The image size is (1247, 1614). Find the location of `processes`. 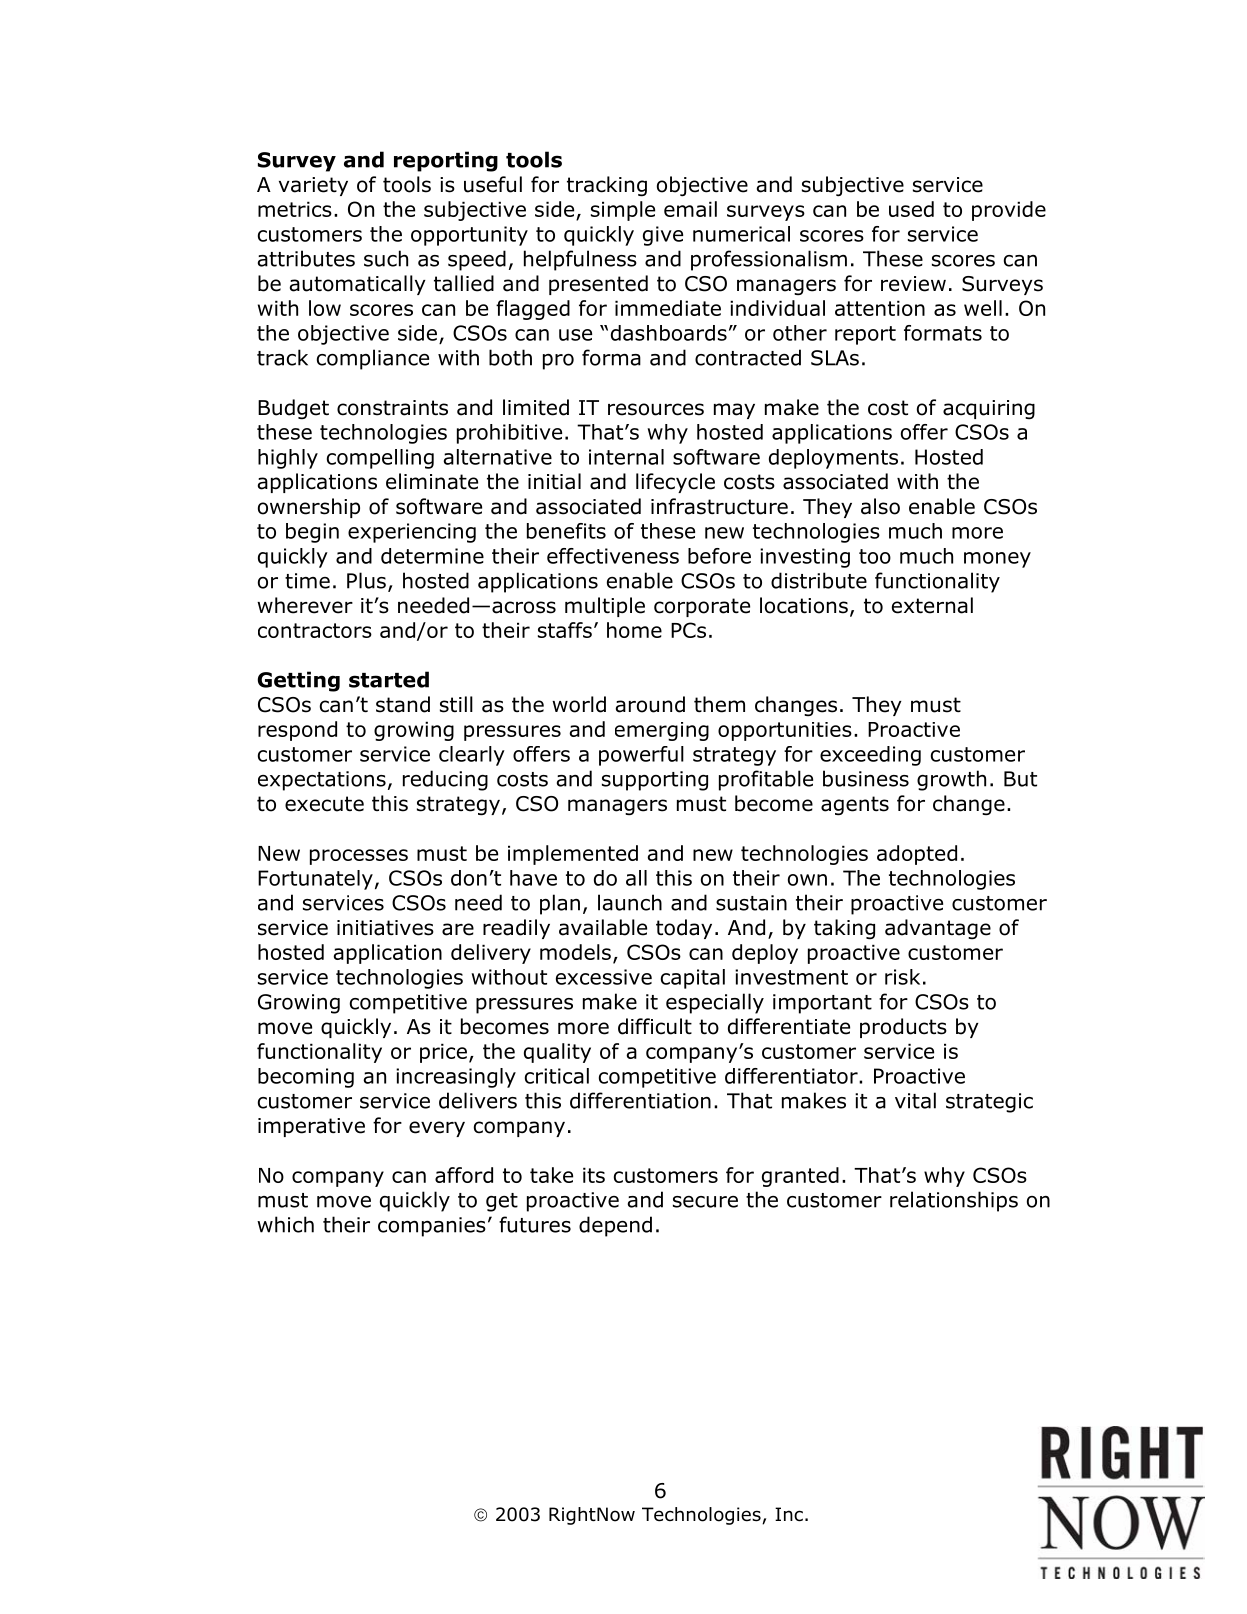

processes is located at coordinates (359, 857).
